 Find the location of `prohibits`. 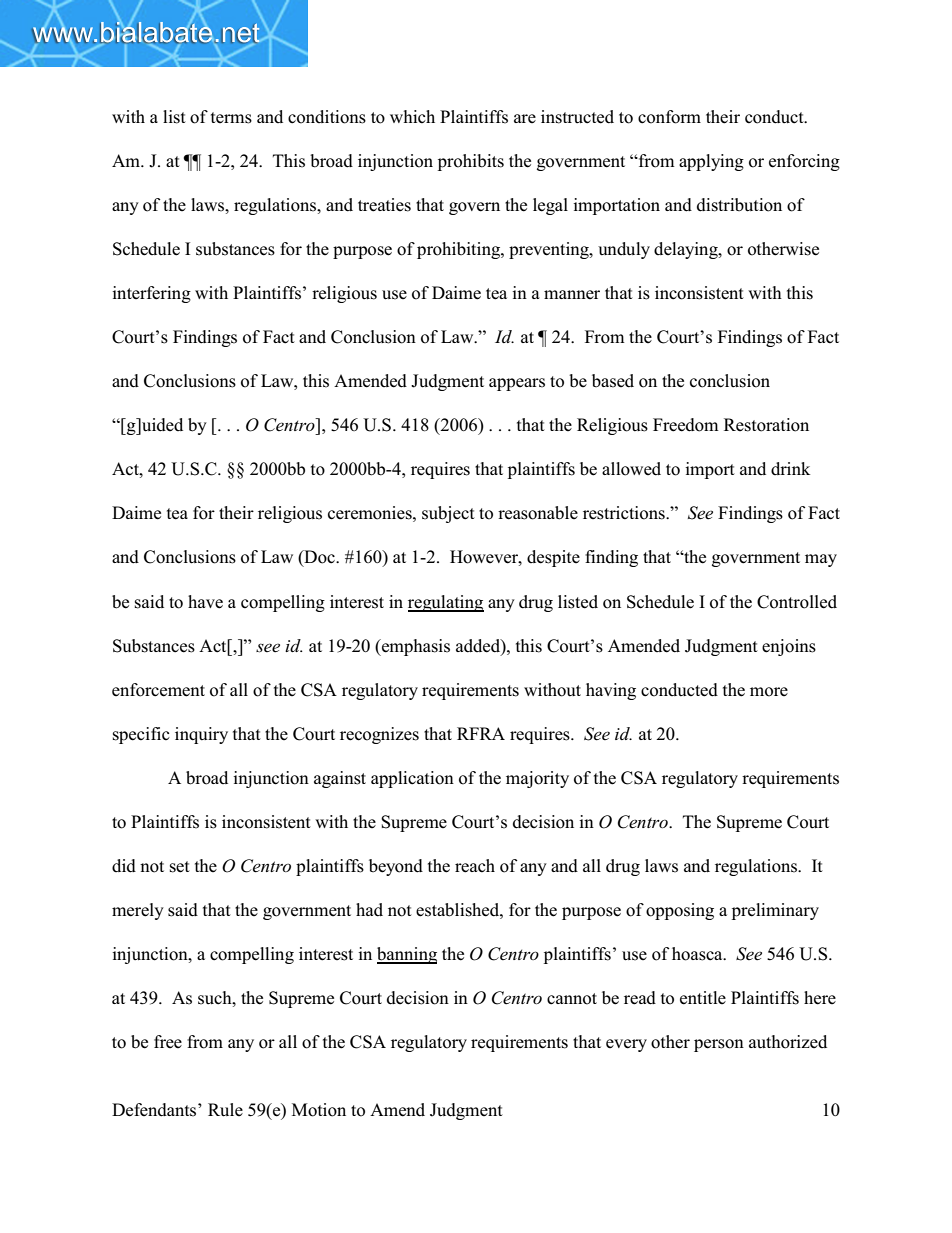

prohibits is located at coordinates (471, 162).
